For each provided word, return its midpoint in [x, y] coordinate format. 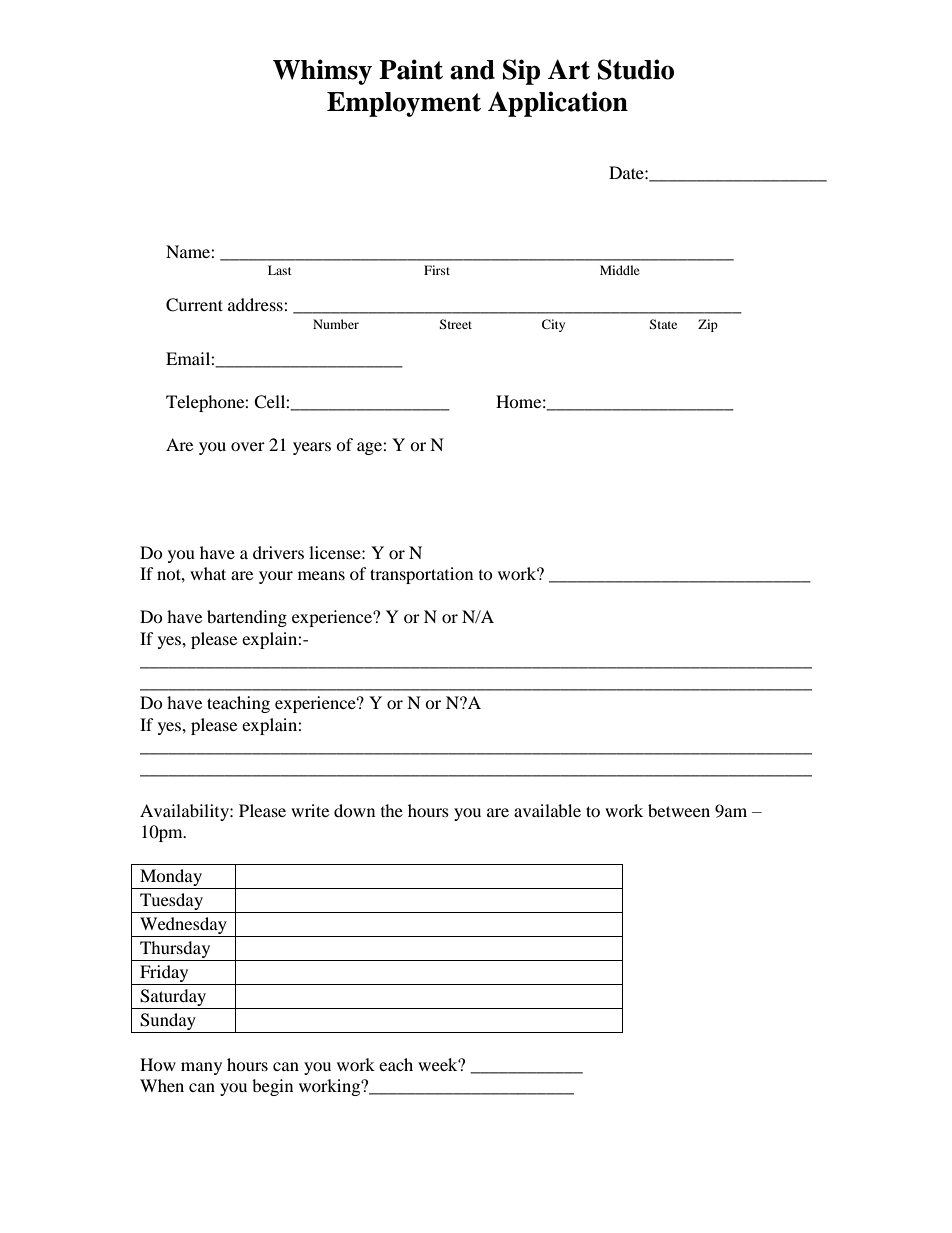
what [208, 573]
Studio [636, 69]
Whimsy [322, 72]
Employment [404, 104]
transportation [421, 575]
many [201, 1068]
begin [272, 1087]
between [679, 810]
